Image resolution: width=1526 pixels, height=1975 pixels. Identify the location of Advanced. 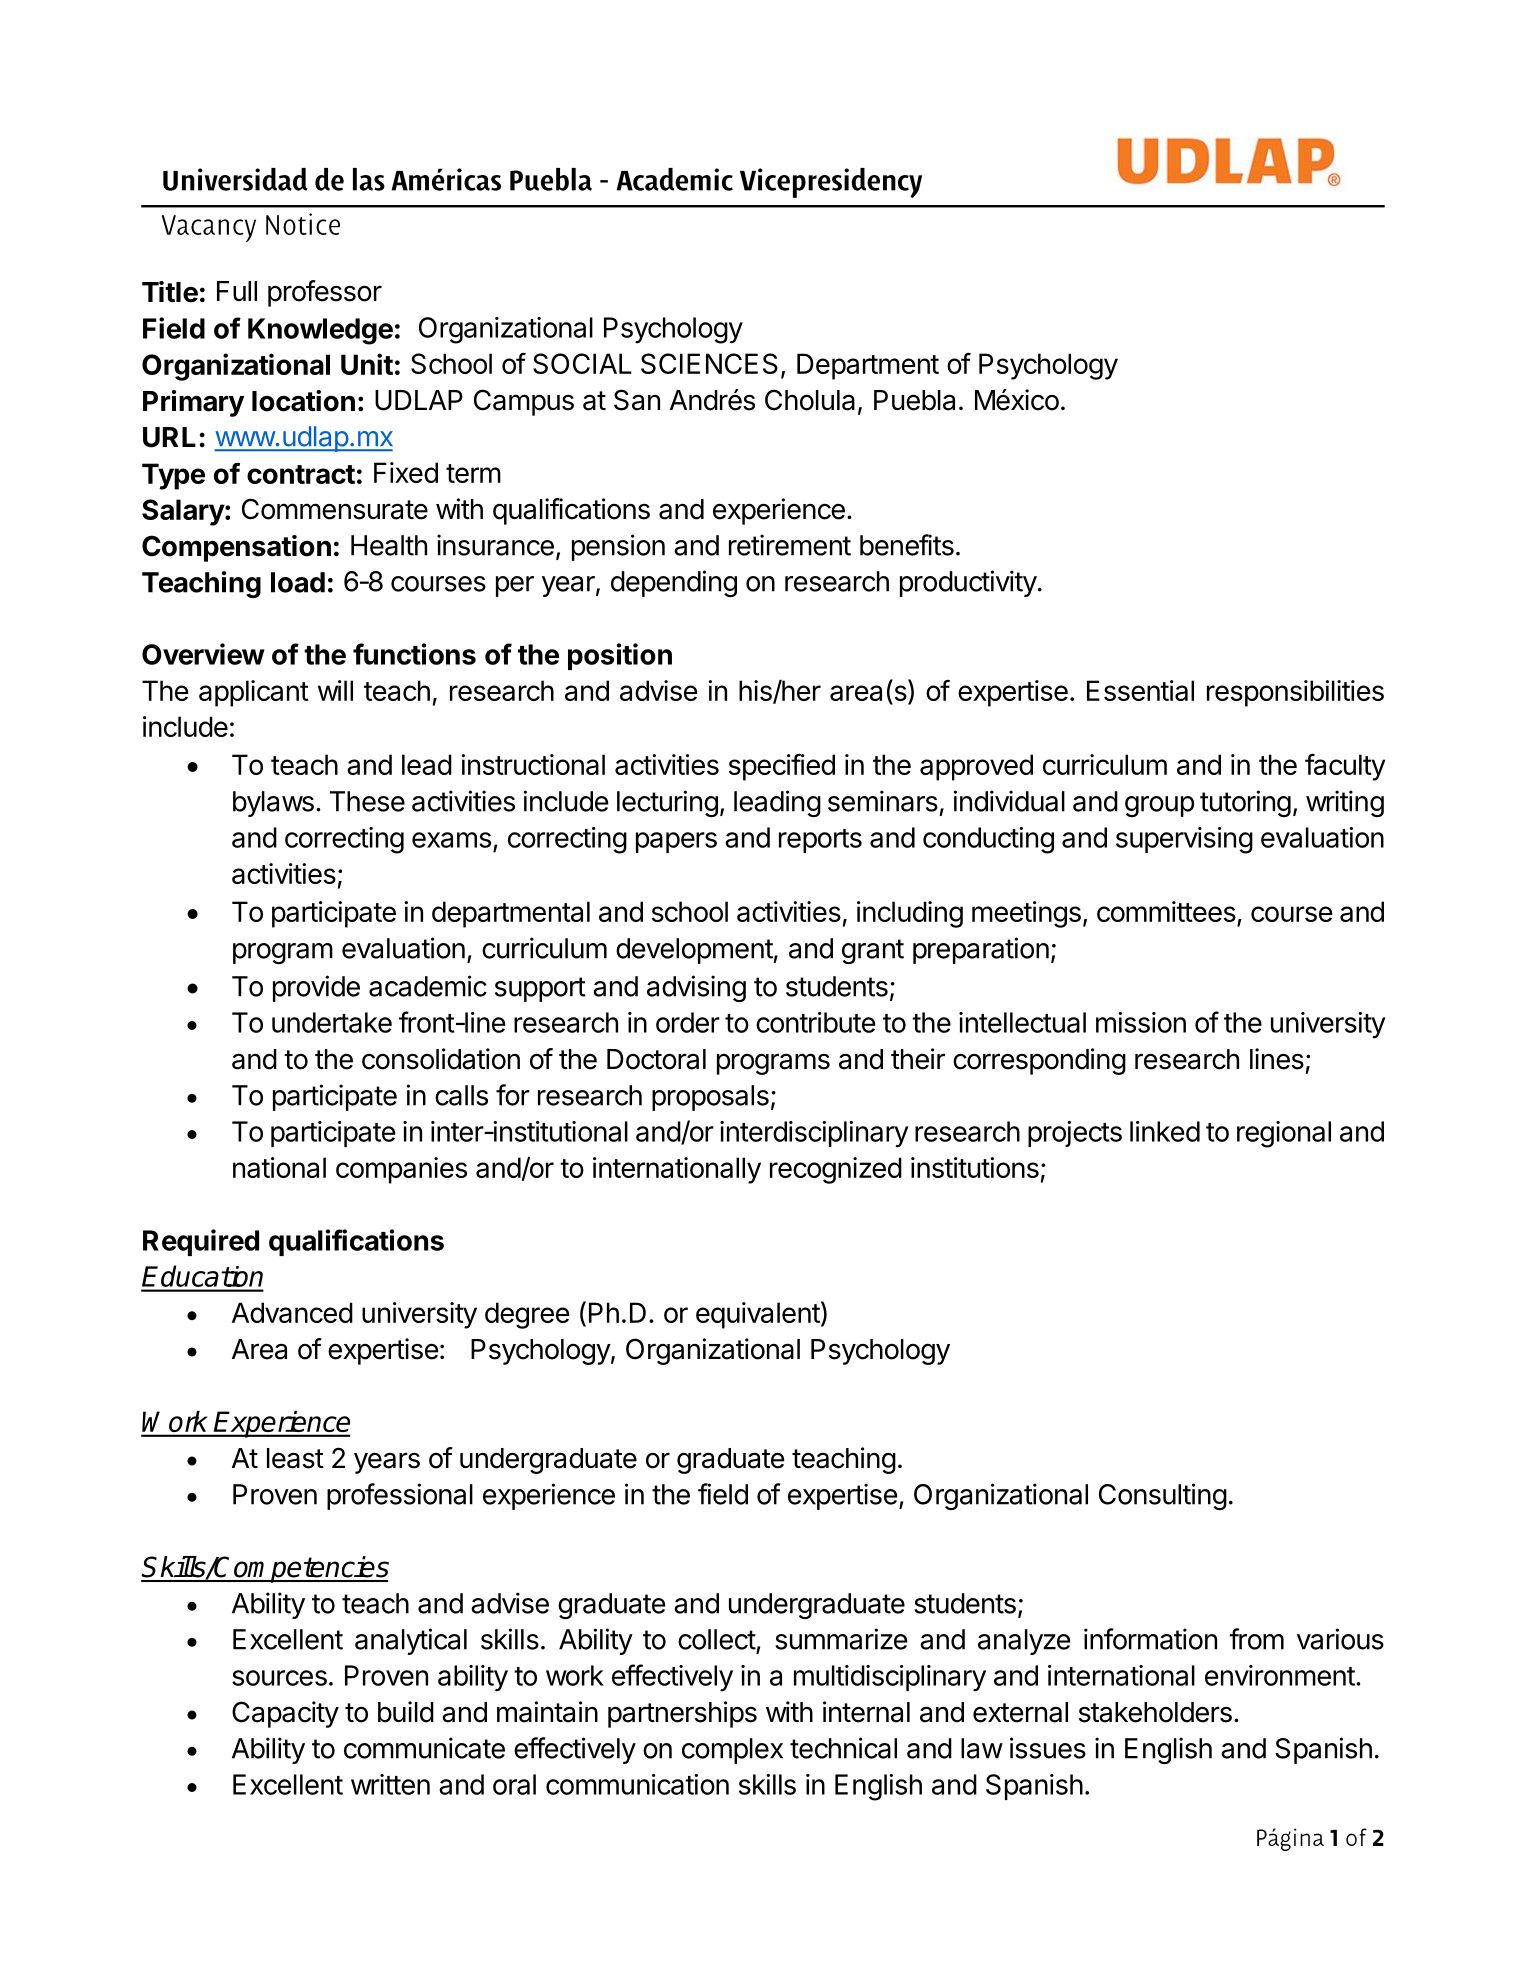
(292, 1312).
